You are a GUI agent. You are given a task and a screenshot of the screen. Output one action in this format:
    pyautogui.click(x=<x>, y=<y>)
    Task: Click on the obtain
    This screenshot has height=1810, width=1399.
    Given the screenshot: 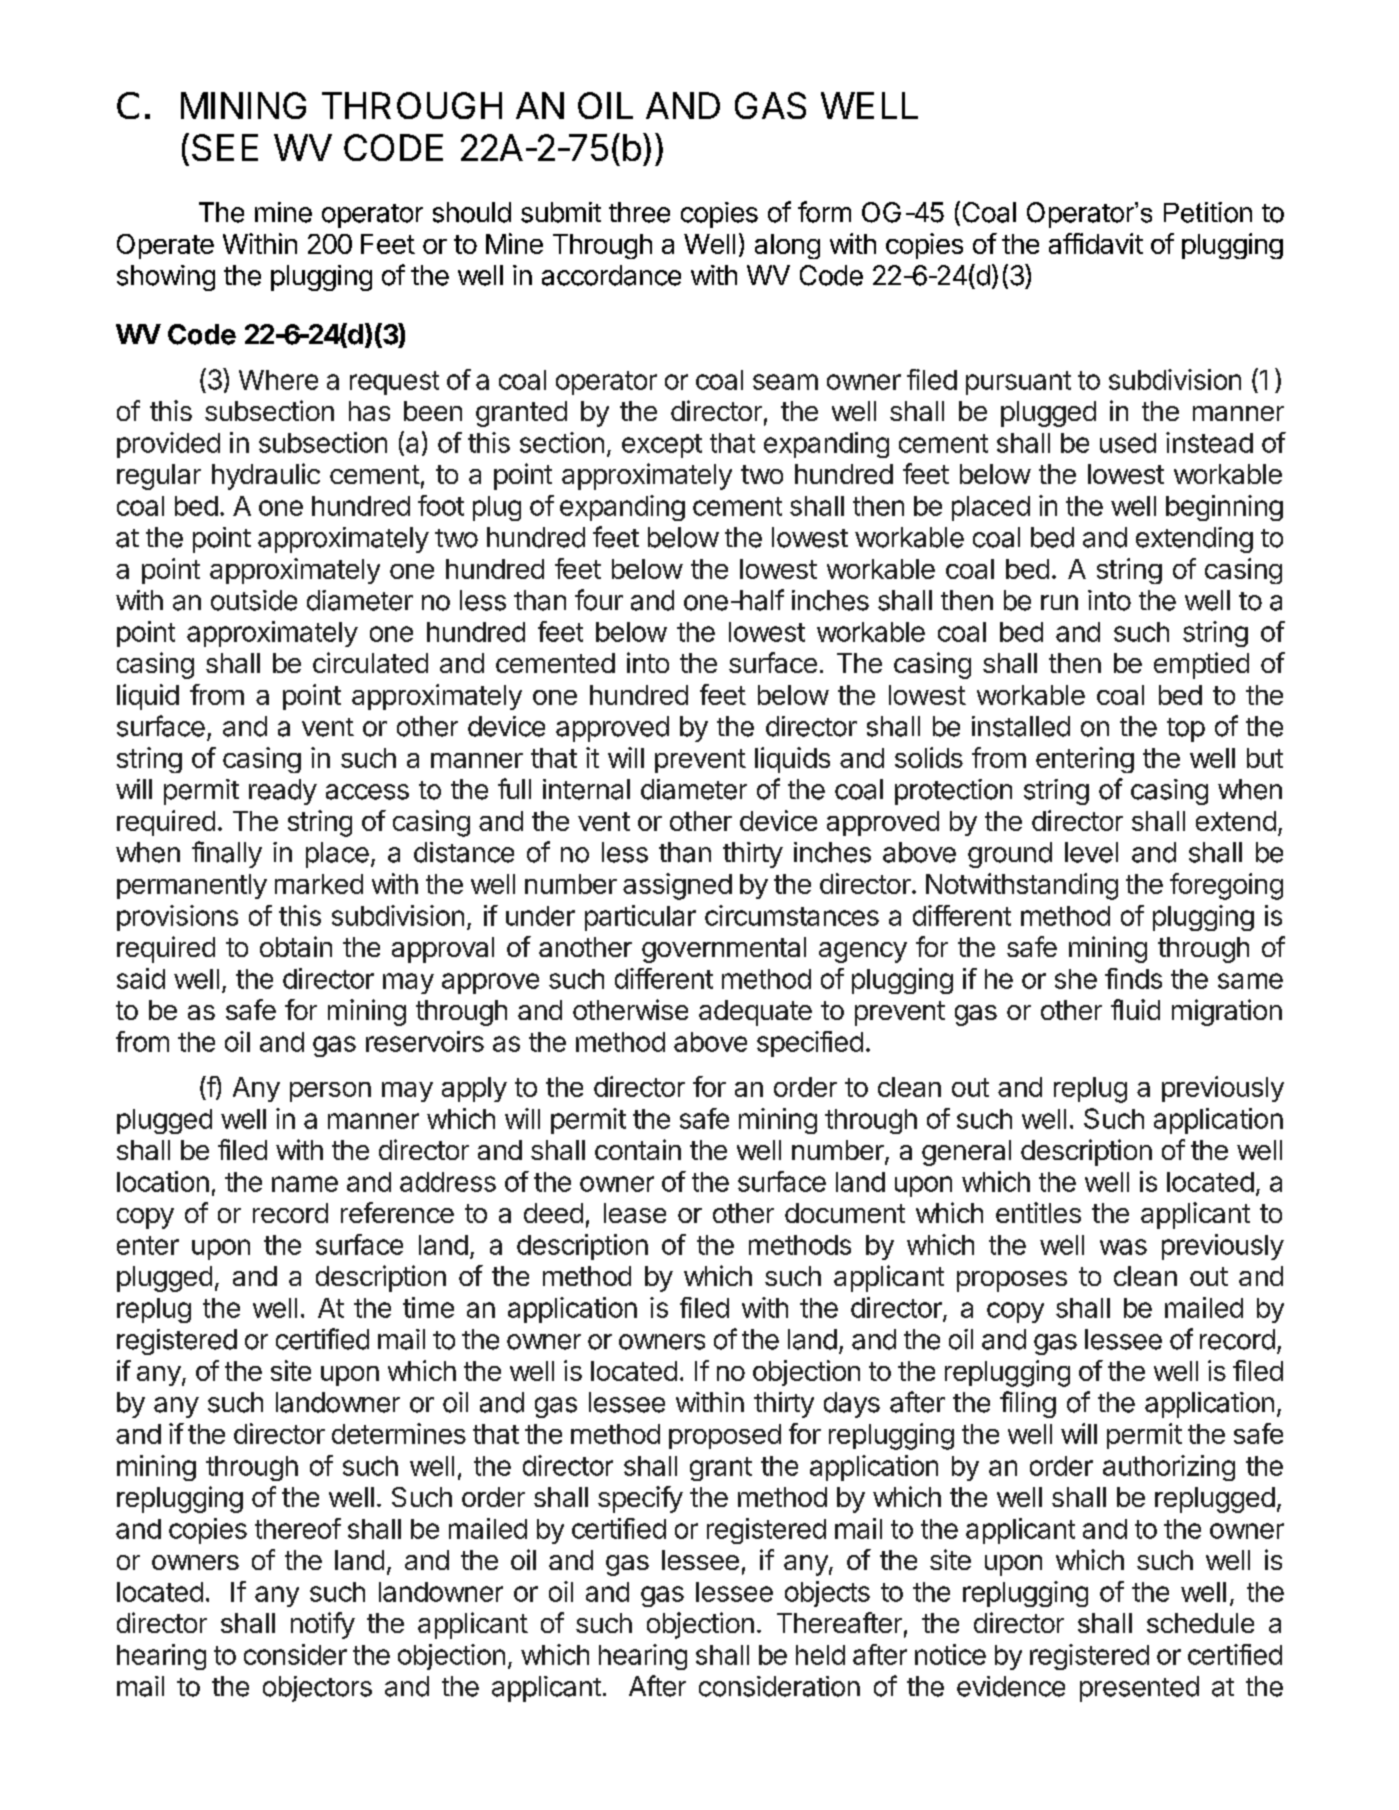 What is the action you would take?
    pyautogui.click(x=296, y=946)
